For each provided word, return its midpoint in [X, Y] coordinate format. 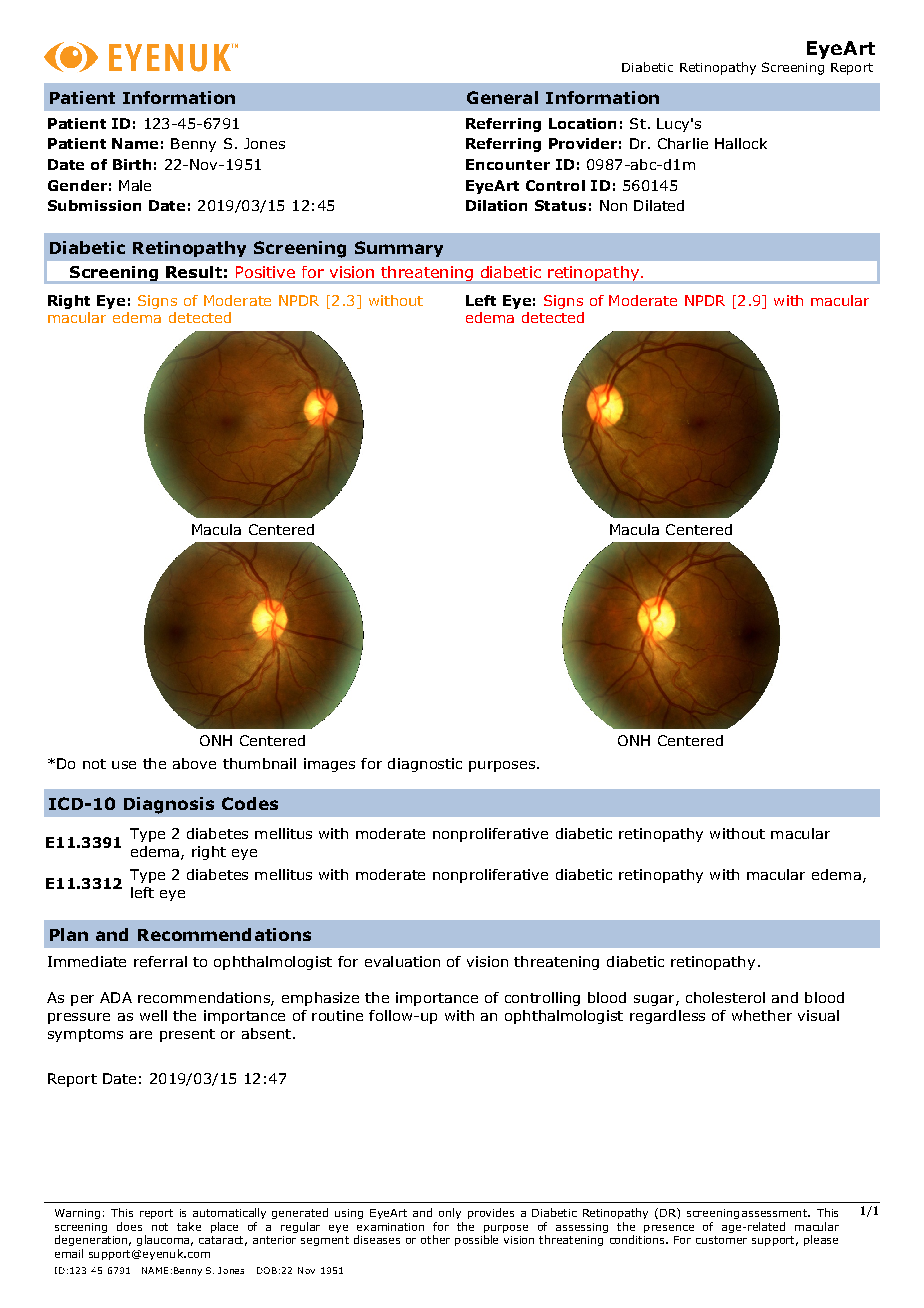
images [329, 765]
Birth [132, 164]
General [502, 97]
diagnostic [425, 765]
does [129, 1226]
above [194, 763]
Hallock [741, 143]
